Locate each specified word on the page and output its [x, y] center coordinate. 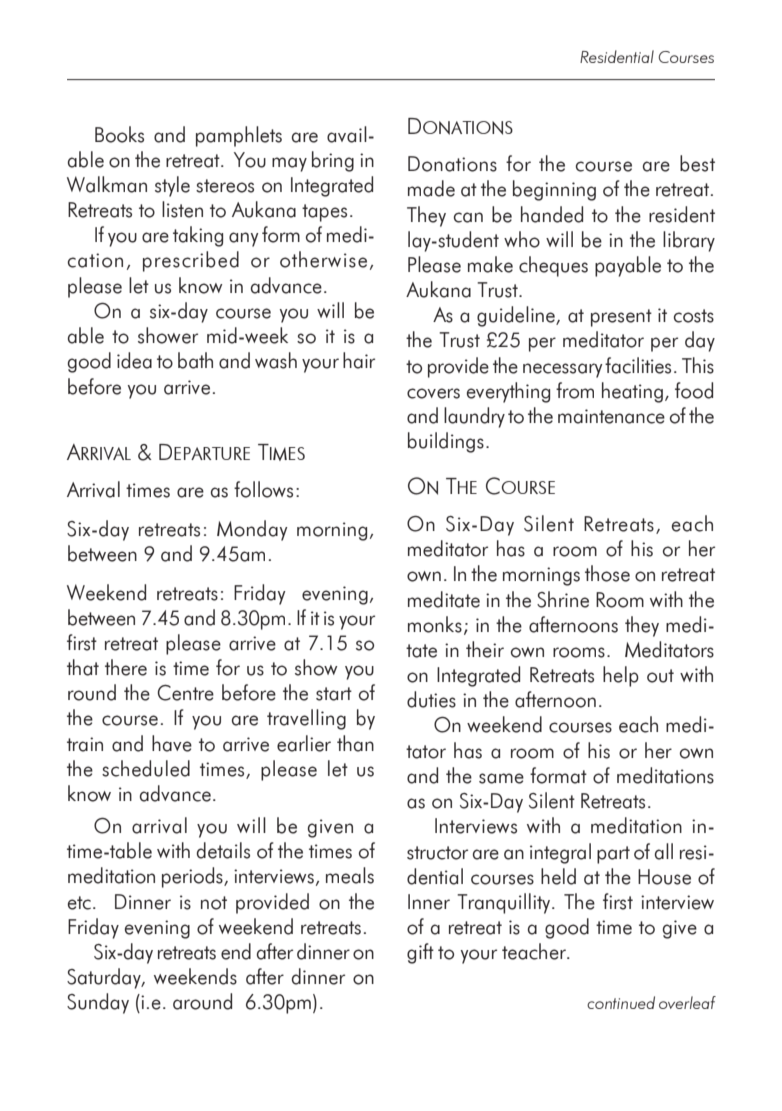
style [172, 186]
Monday [252, 530]
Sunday [98, 1003]
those [607, 573]
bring [333, 161]
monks [435, 624]
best [697, 163]
